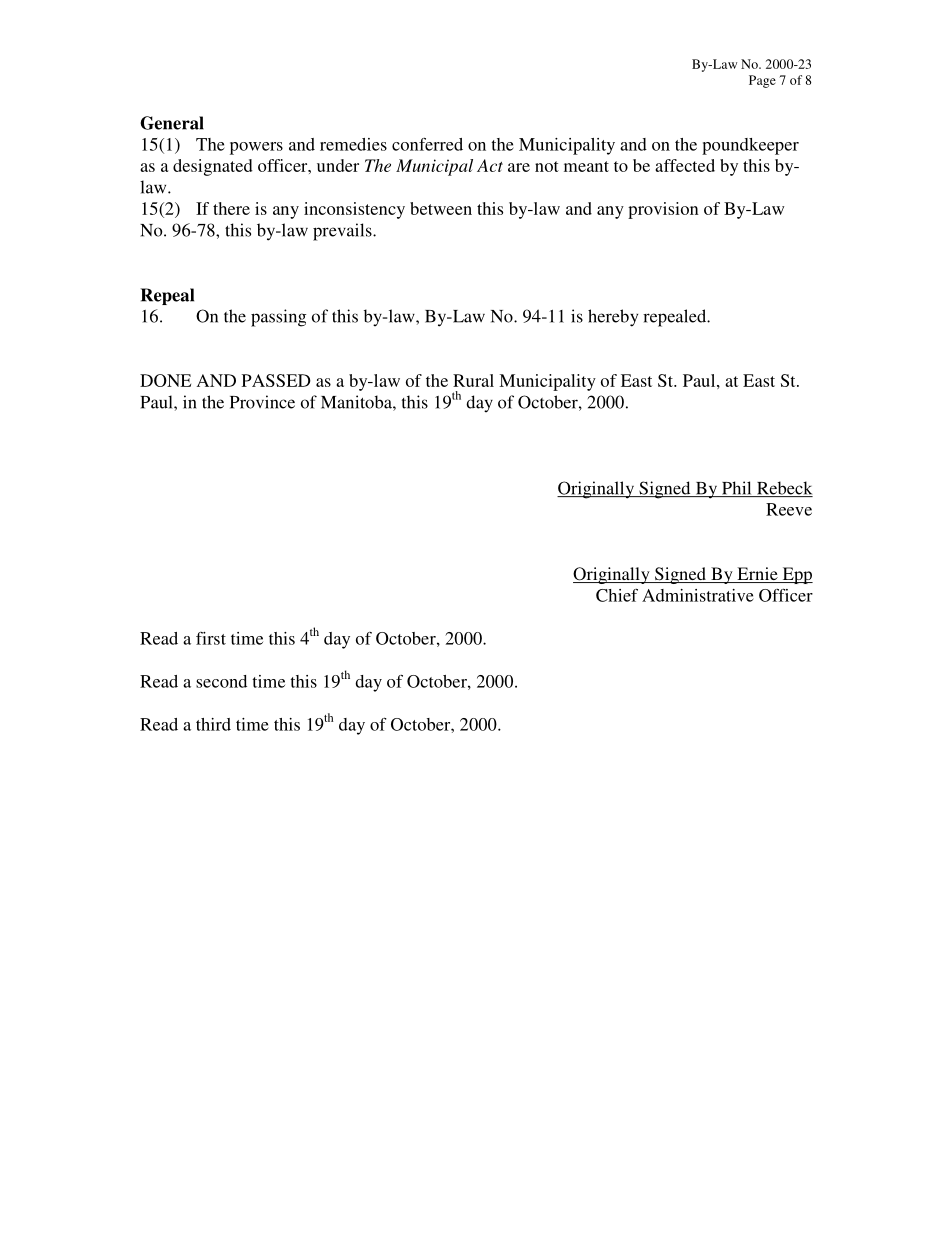 The width and height of the page is (952, 1233). Describe the element at coordinates (278, 318) in the page. I see `passing` at that location.
